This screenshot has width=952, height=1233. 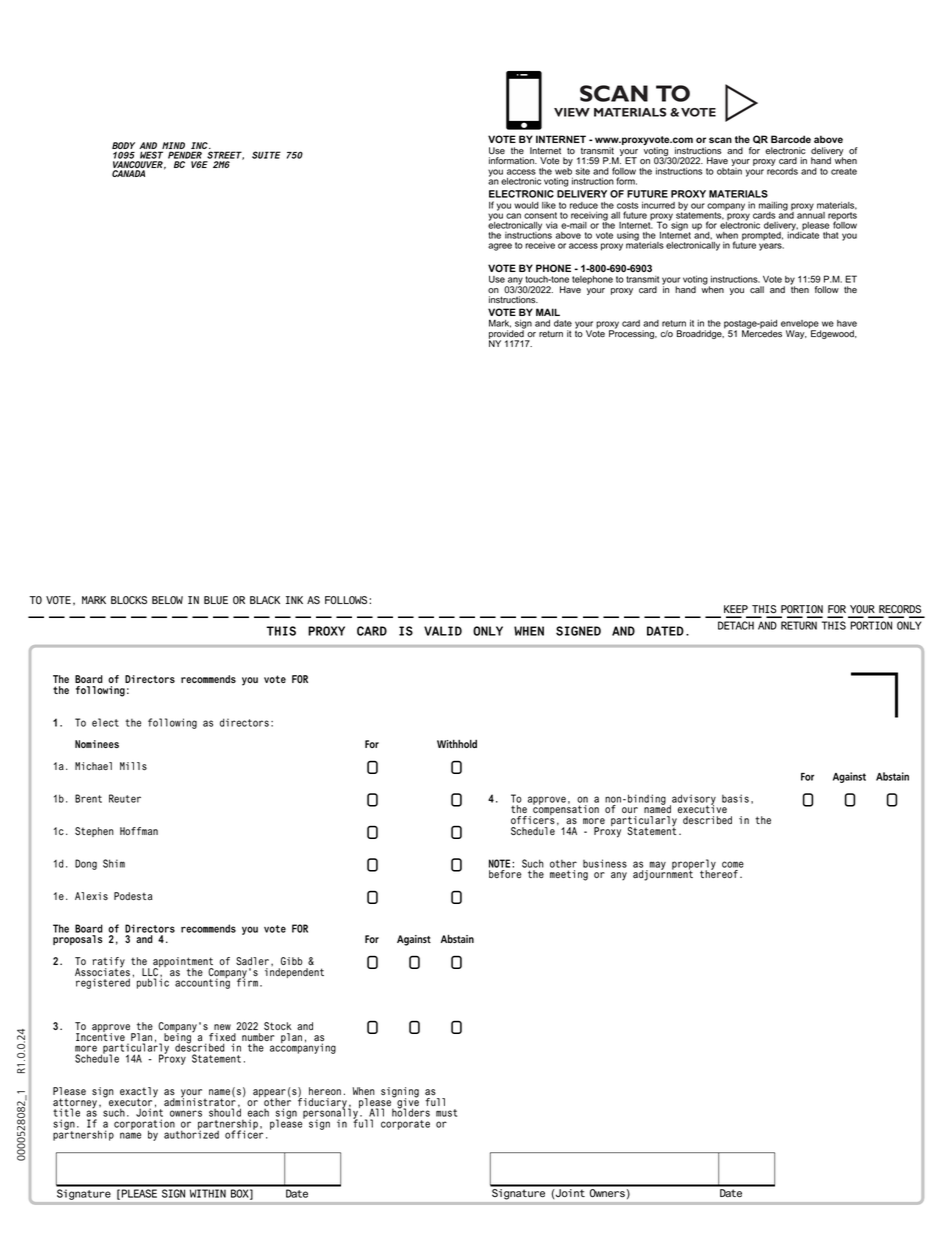 I want to click on basis, so click(x=735, y=798).
